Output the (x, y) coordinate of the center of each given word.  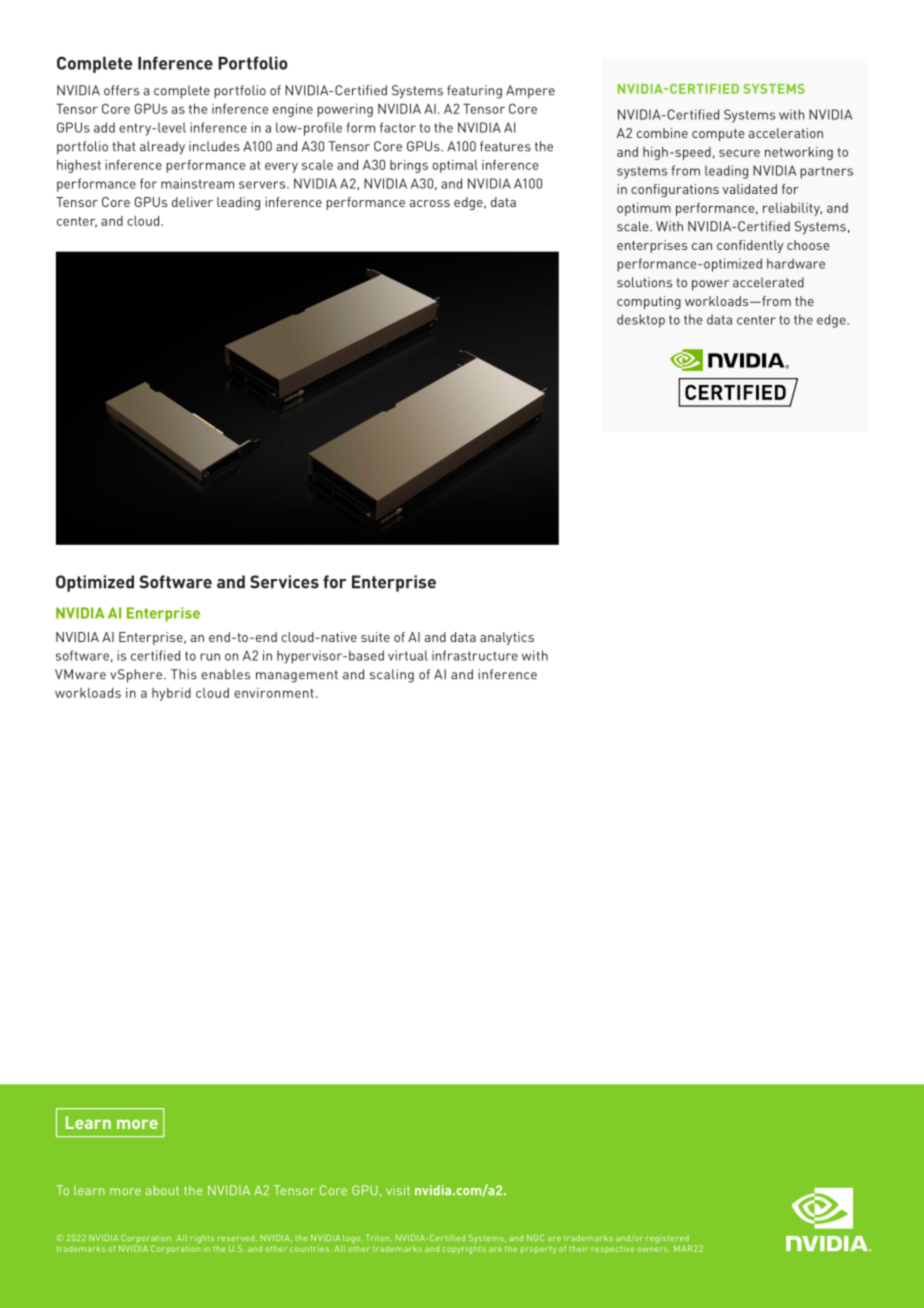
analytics (507, 638)
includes (214, 146)
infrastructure (475, 655)
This (184, 674)
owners (653, 1249)
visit (398, 1190)
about (162, 1190)
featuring (474, 92)
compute (718, 135)
